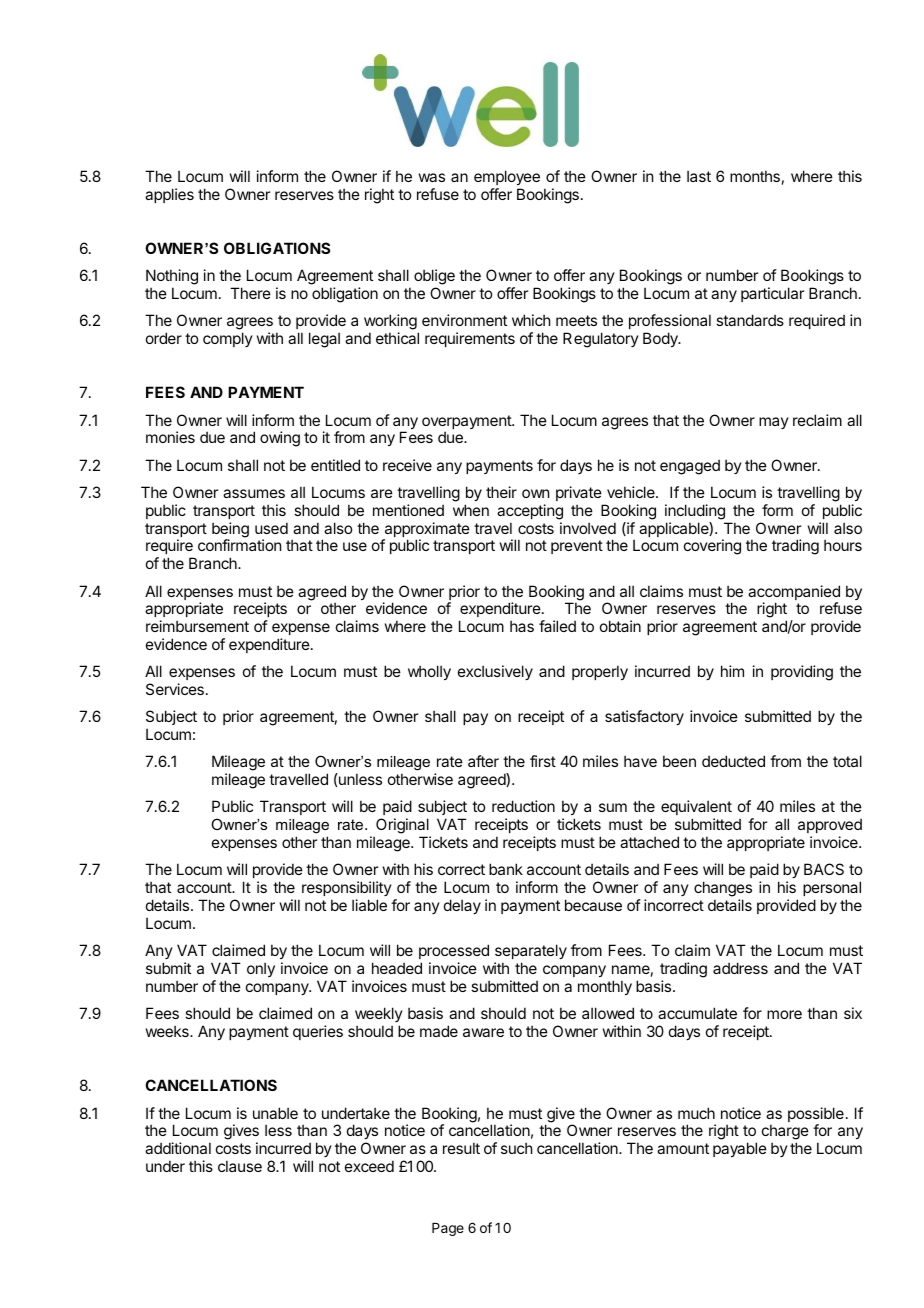 This screenshot has height=1308, width=924. Describe the element at coordinates (240, 1166) in the screenshot. I see `clause` at that location.
